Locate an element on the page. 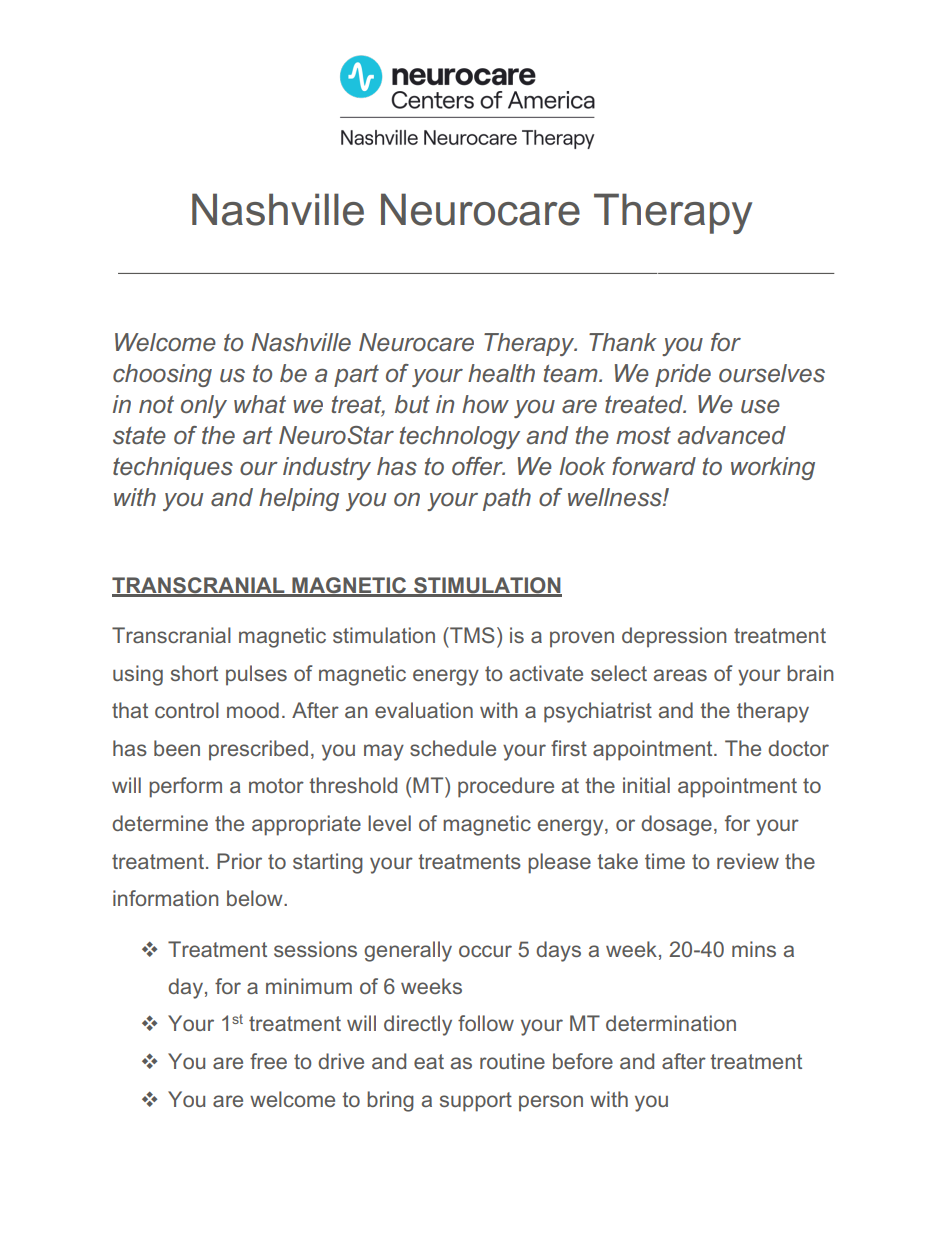 Image resolution: width=952 pixels, height=1233 pixels. below is located at coordinates (256, 898).
